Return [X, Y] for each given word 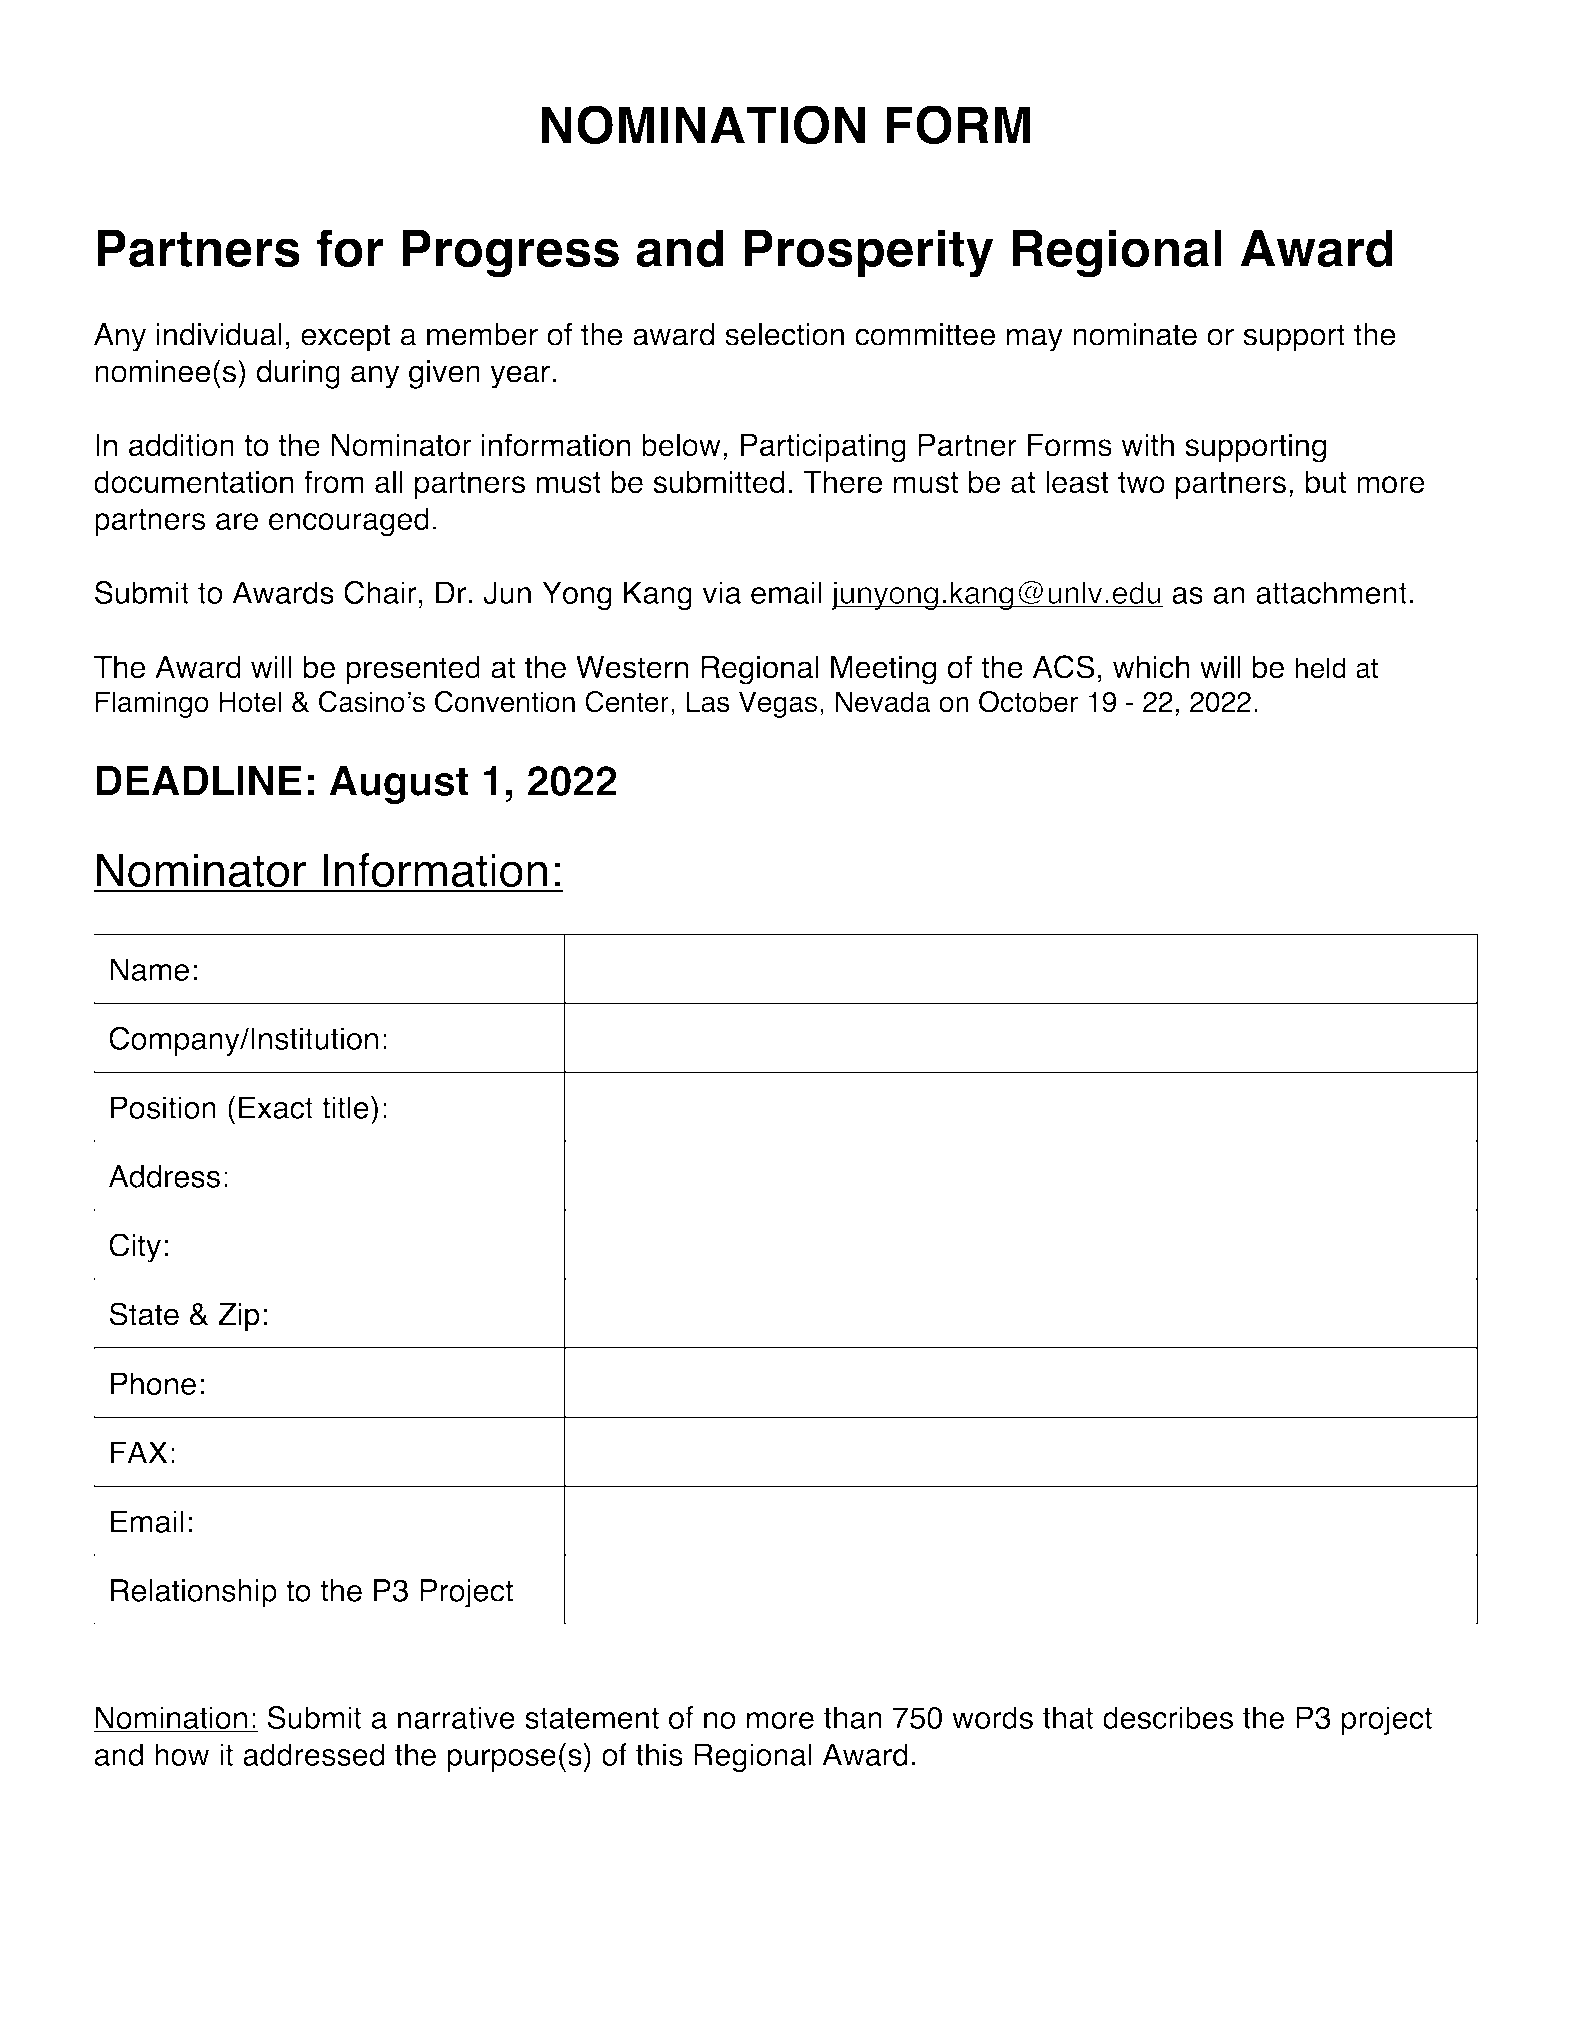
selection [784, 334]
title [345, 1107]
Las [708, 702]
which [1151, 667]
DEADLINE [199, 780]
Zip [239, 1317]
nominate [1135, 334]
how [182, 1754]
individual [219, 334]
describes [1168, 1717]
